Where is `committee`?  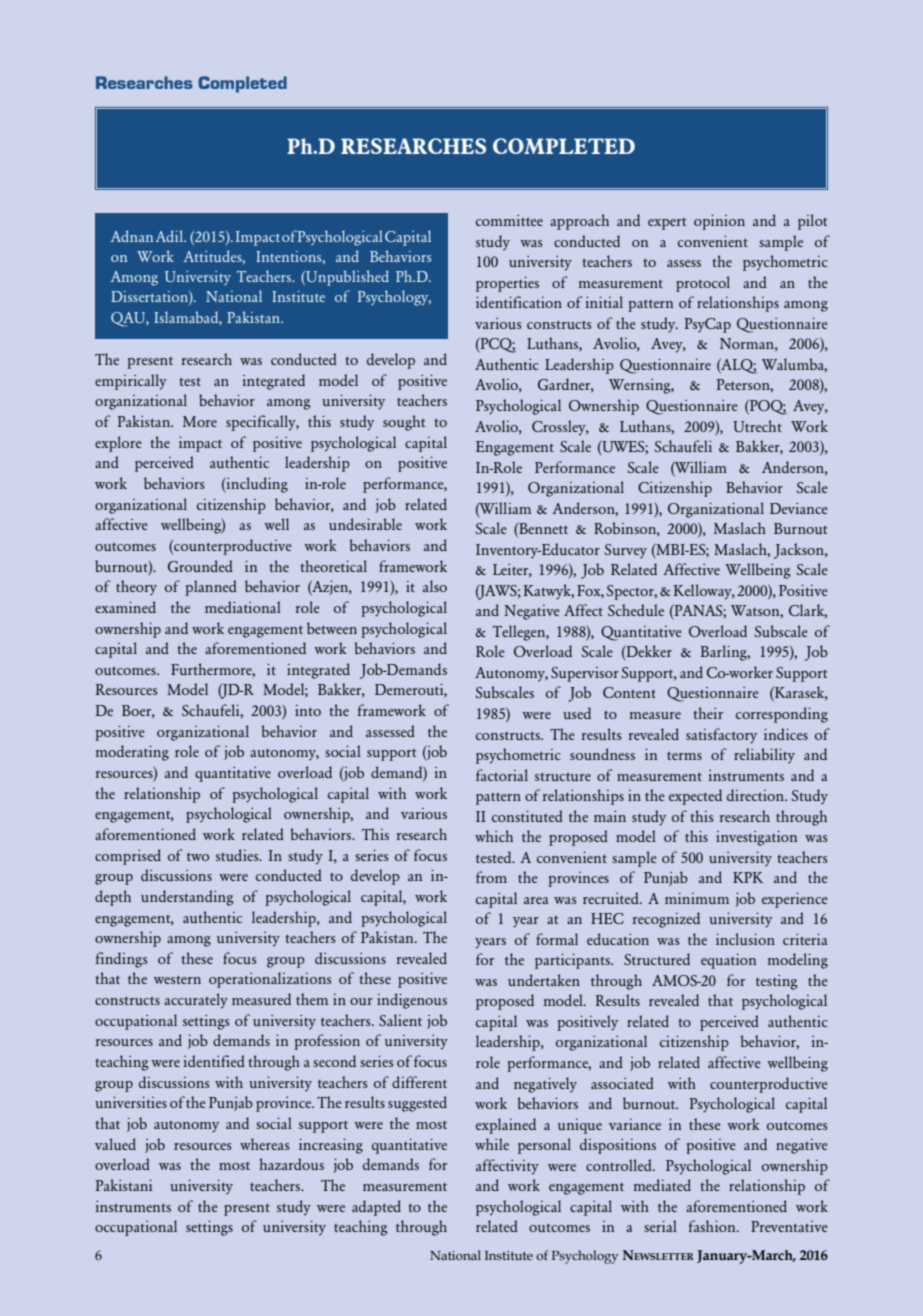
committee is located at coordinates (509, 220).
